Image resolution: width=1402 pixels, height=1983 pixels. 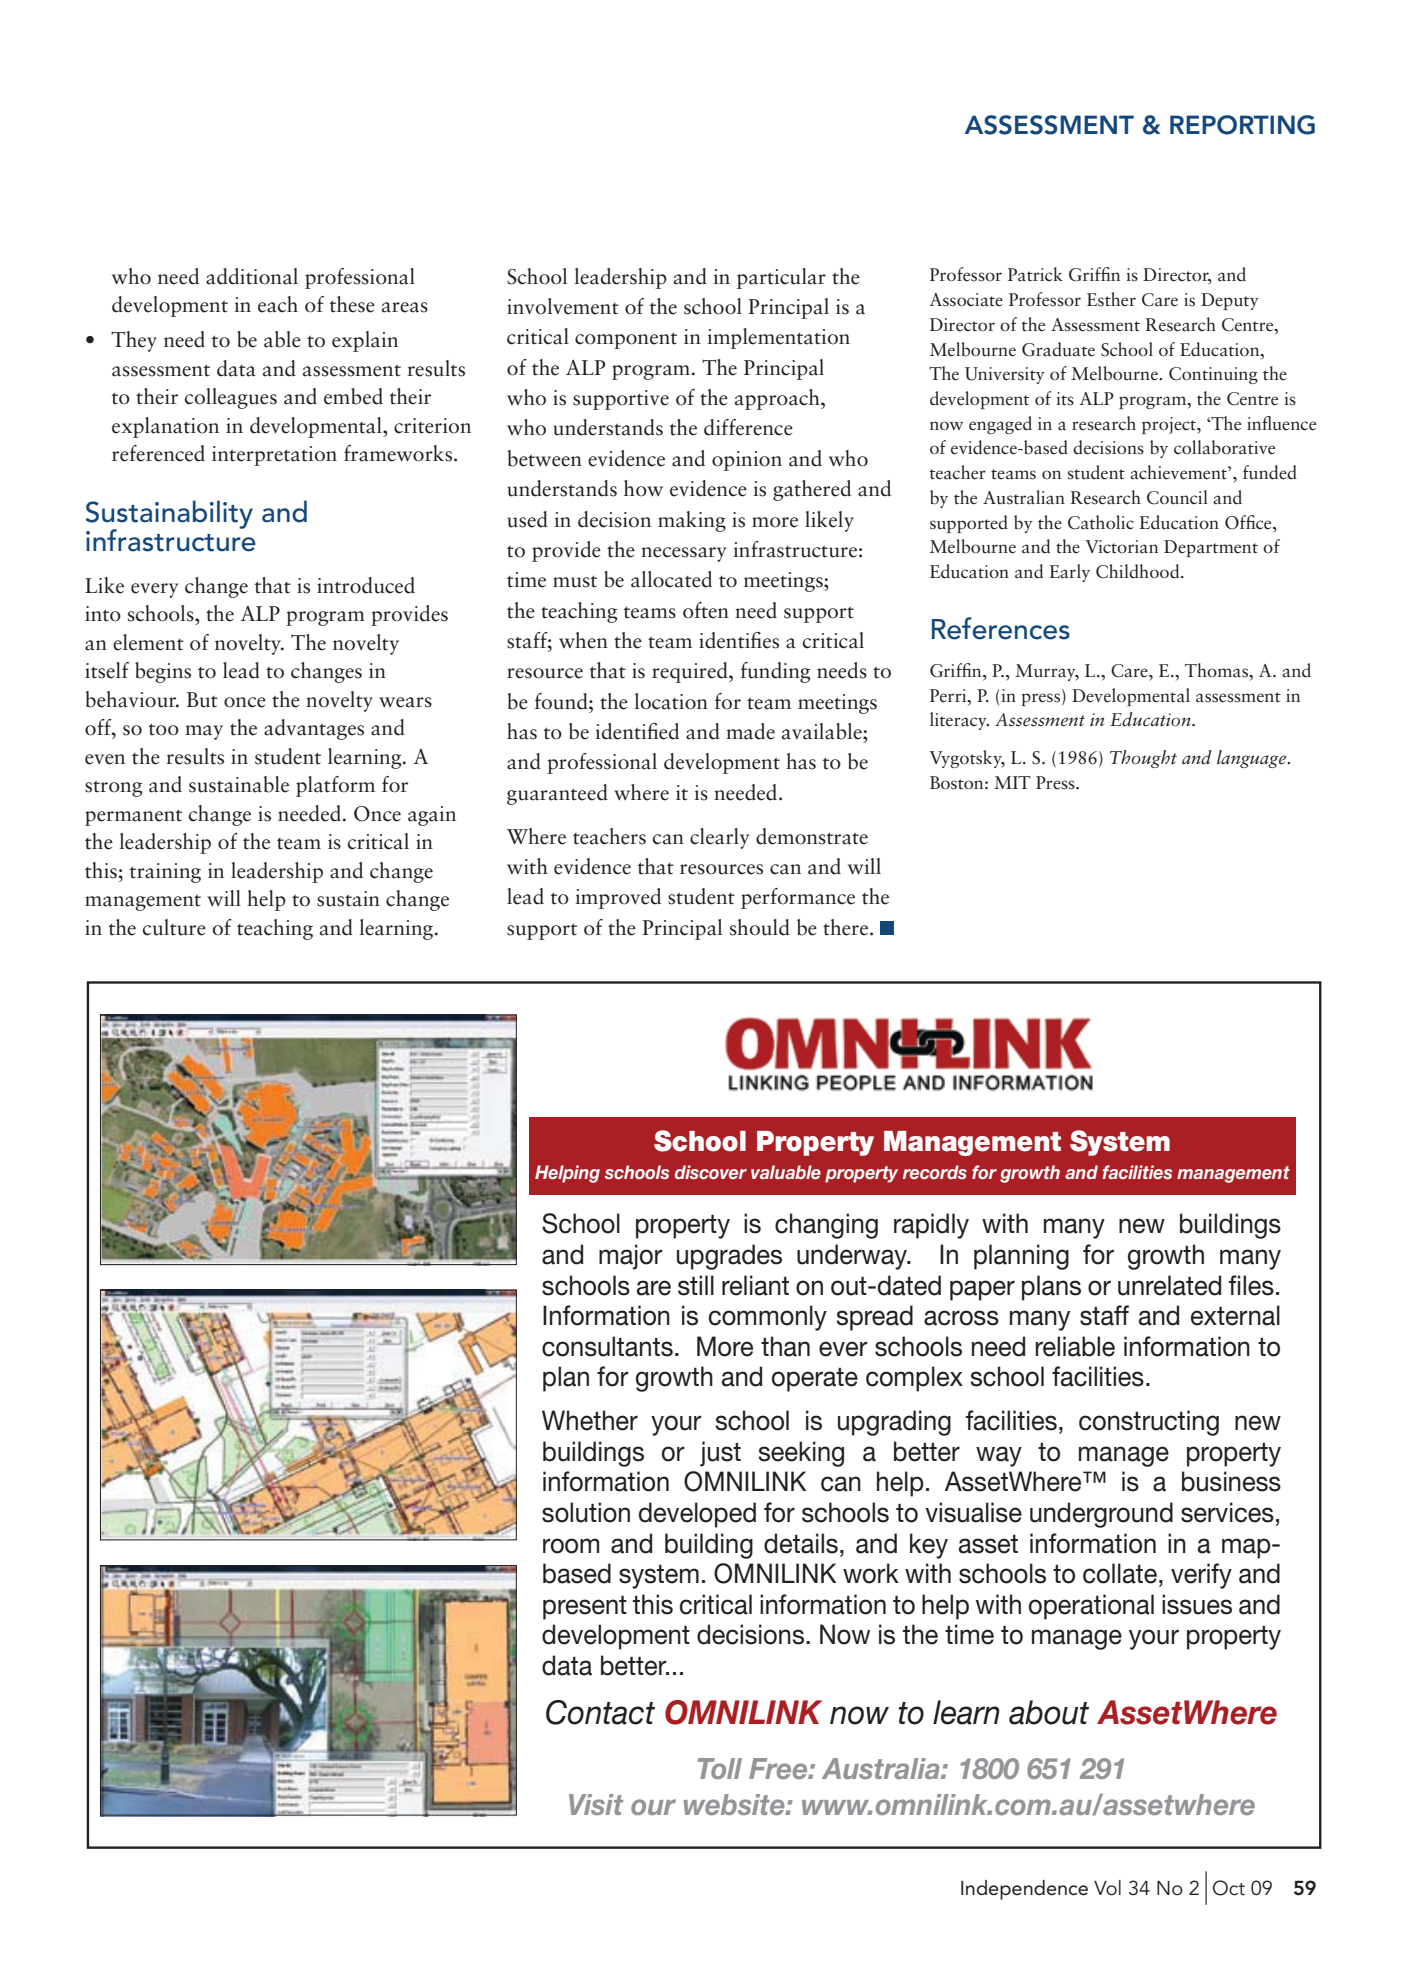 I want to click on should, so click(x=760, y=927).
